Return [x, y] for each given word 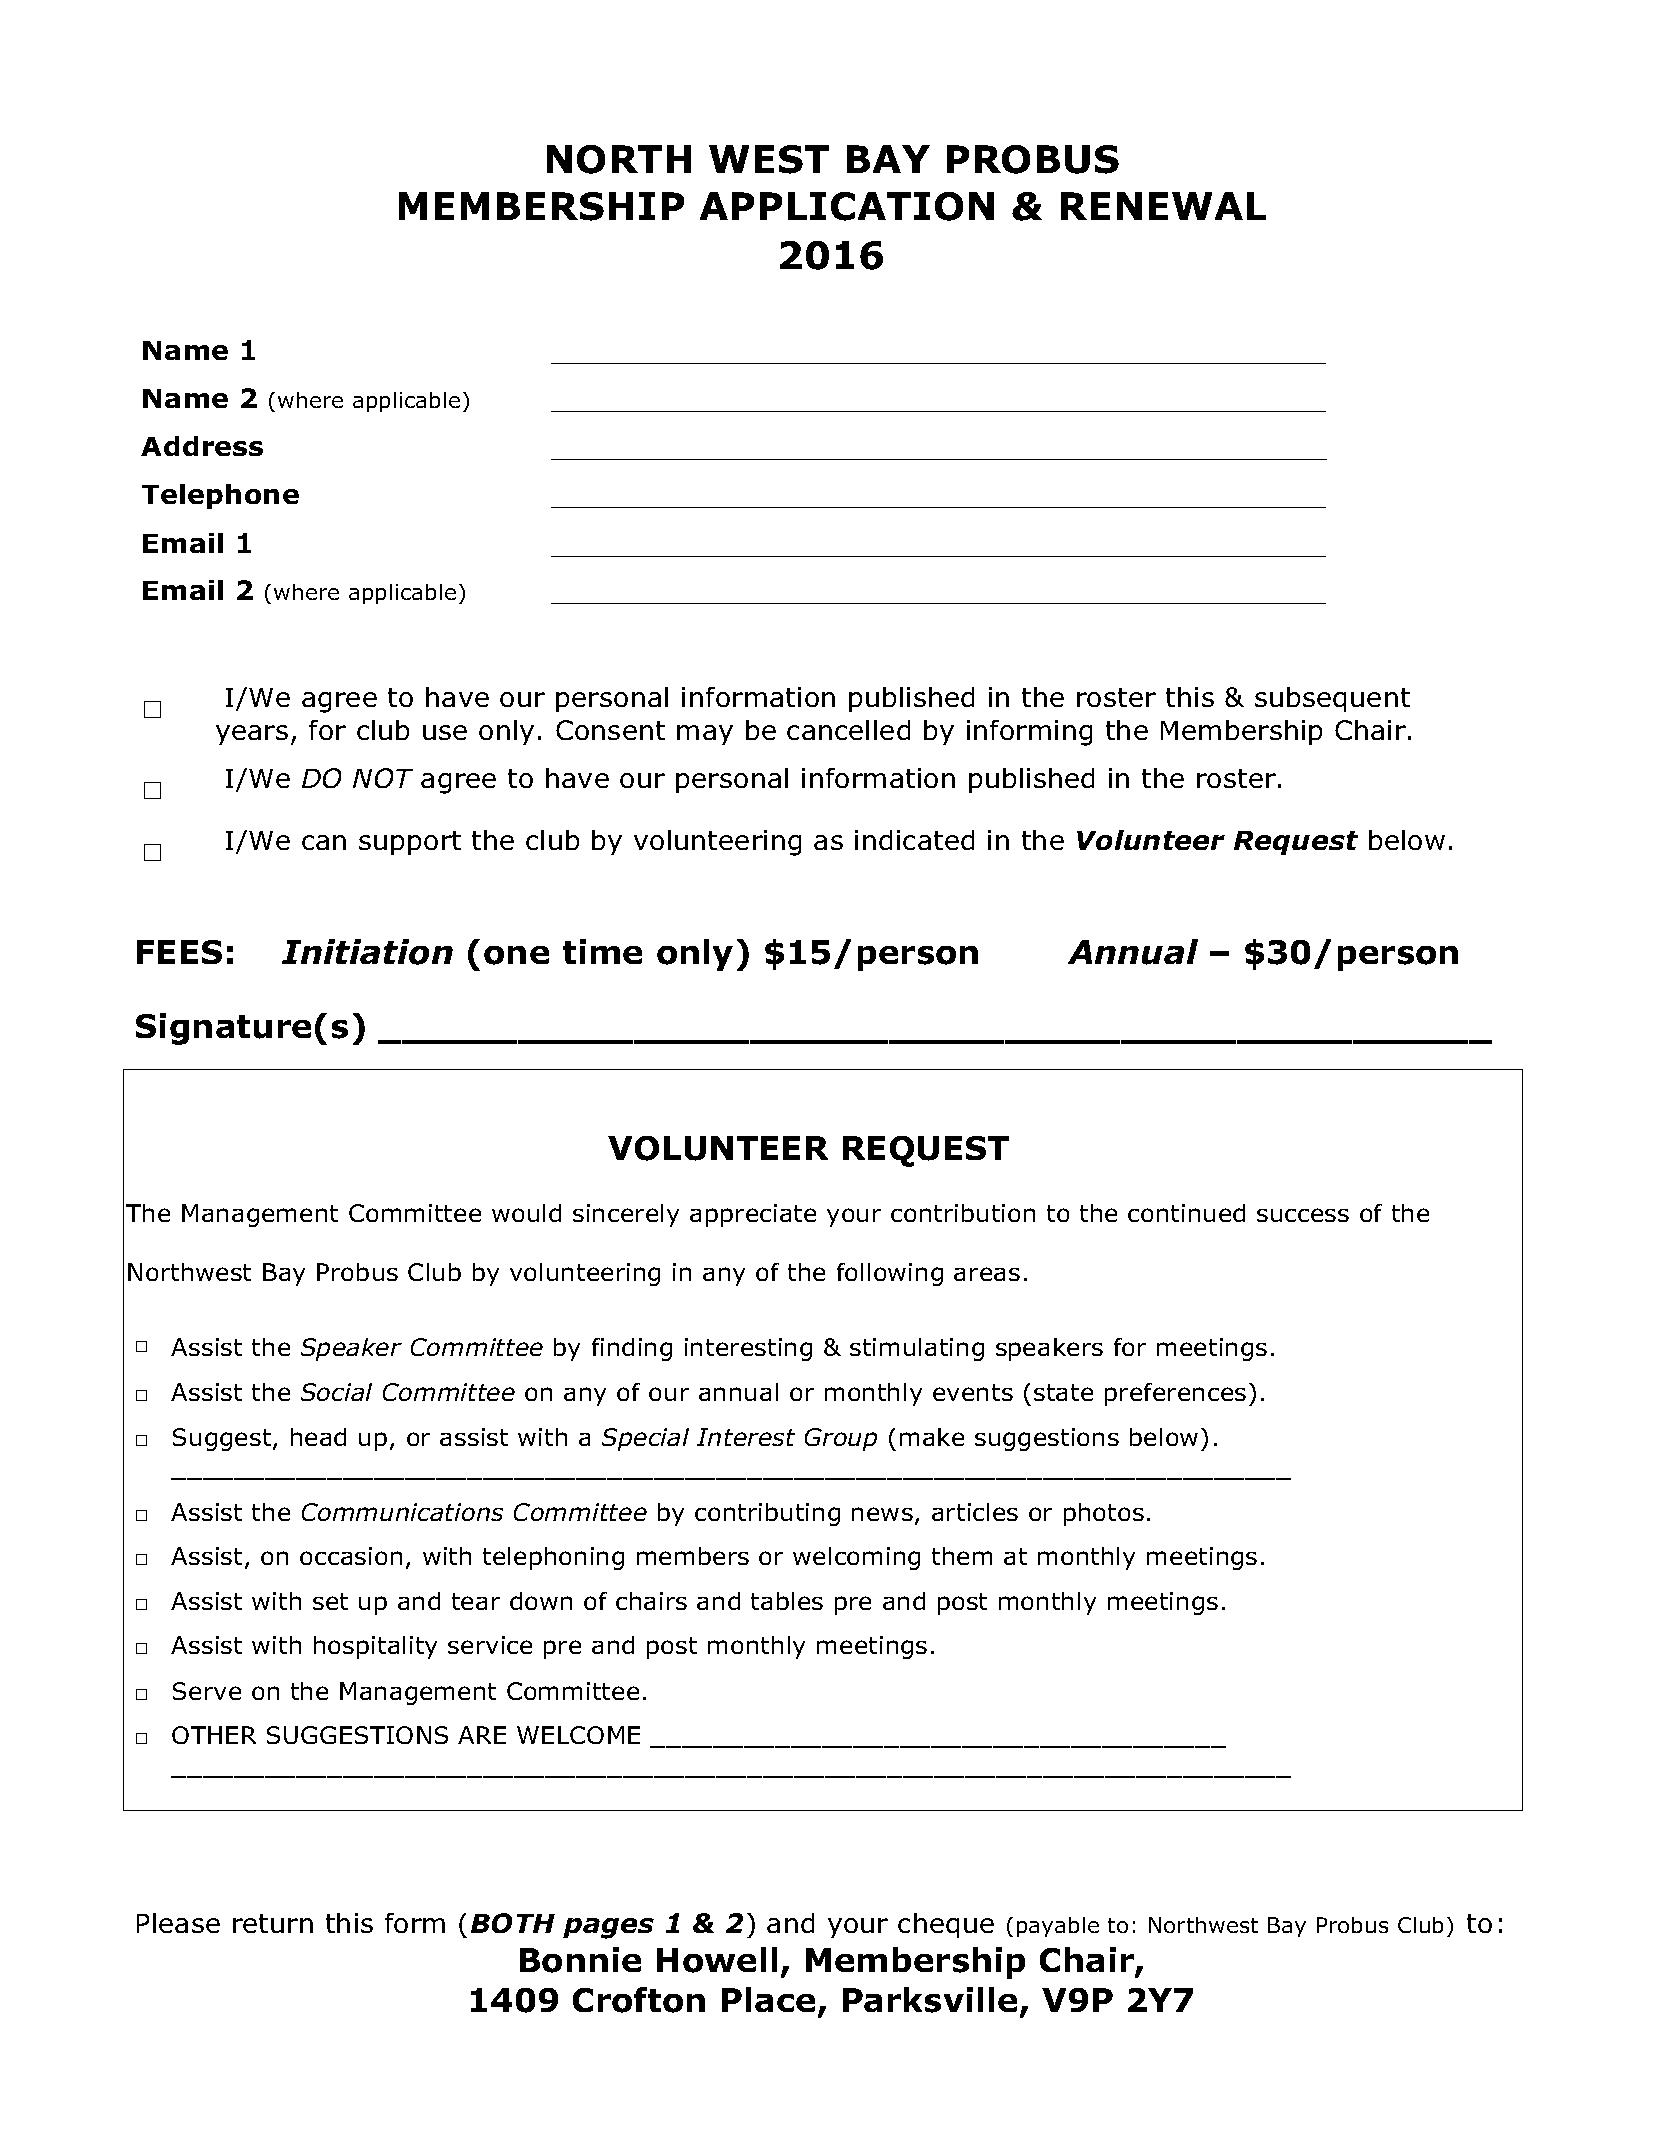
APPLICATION [847, 206]
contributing [767, 1514]
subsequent [1332, 699]
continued [1186, 1213]
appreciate [753, 1215]
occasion [351, 1556]
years [252, 735]
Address [202, 446]
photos [1104, 1514]
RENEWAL [1163, 206]
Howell [717, 1960]
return [273, 1923]
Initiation [367, 952]
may [705, 735]
